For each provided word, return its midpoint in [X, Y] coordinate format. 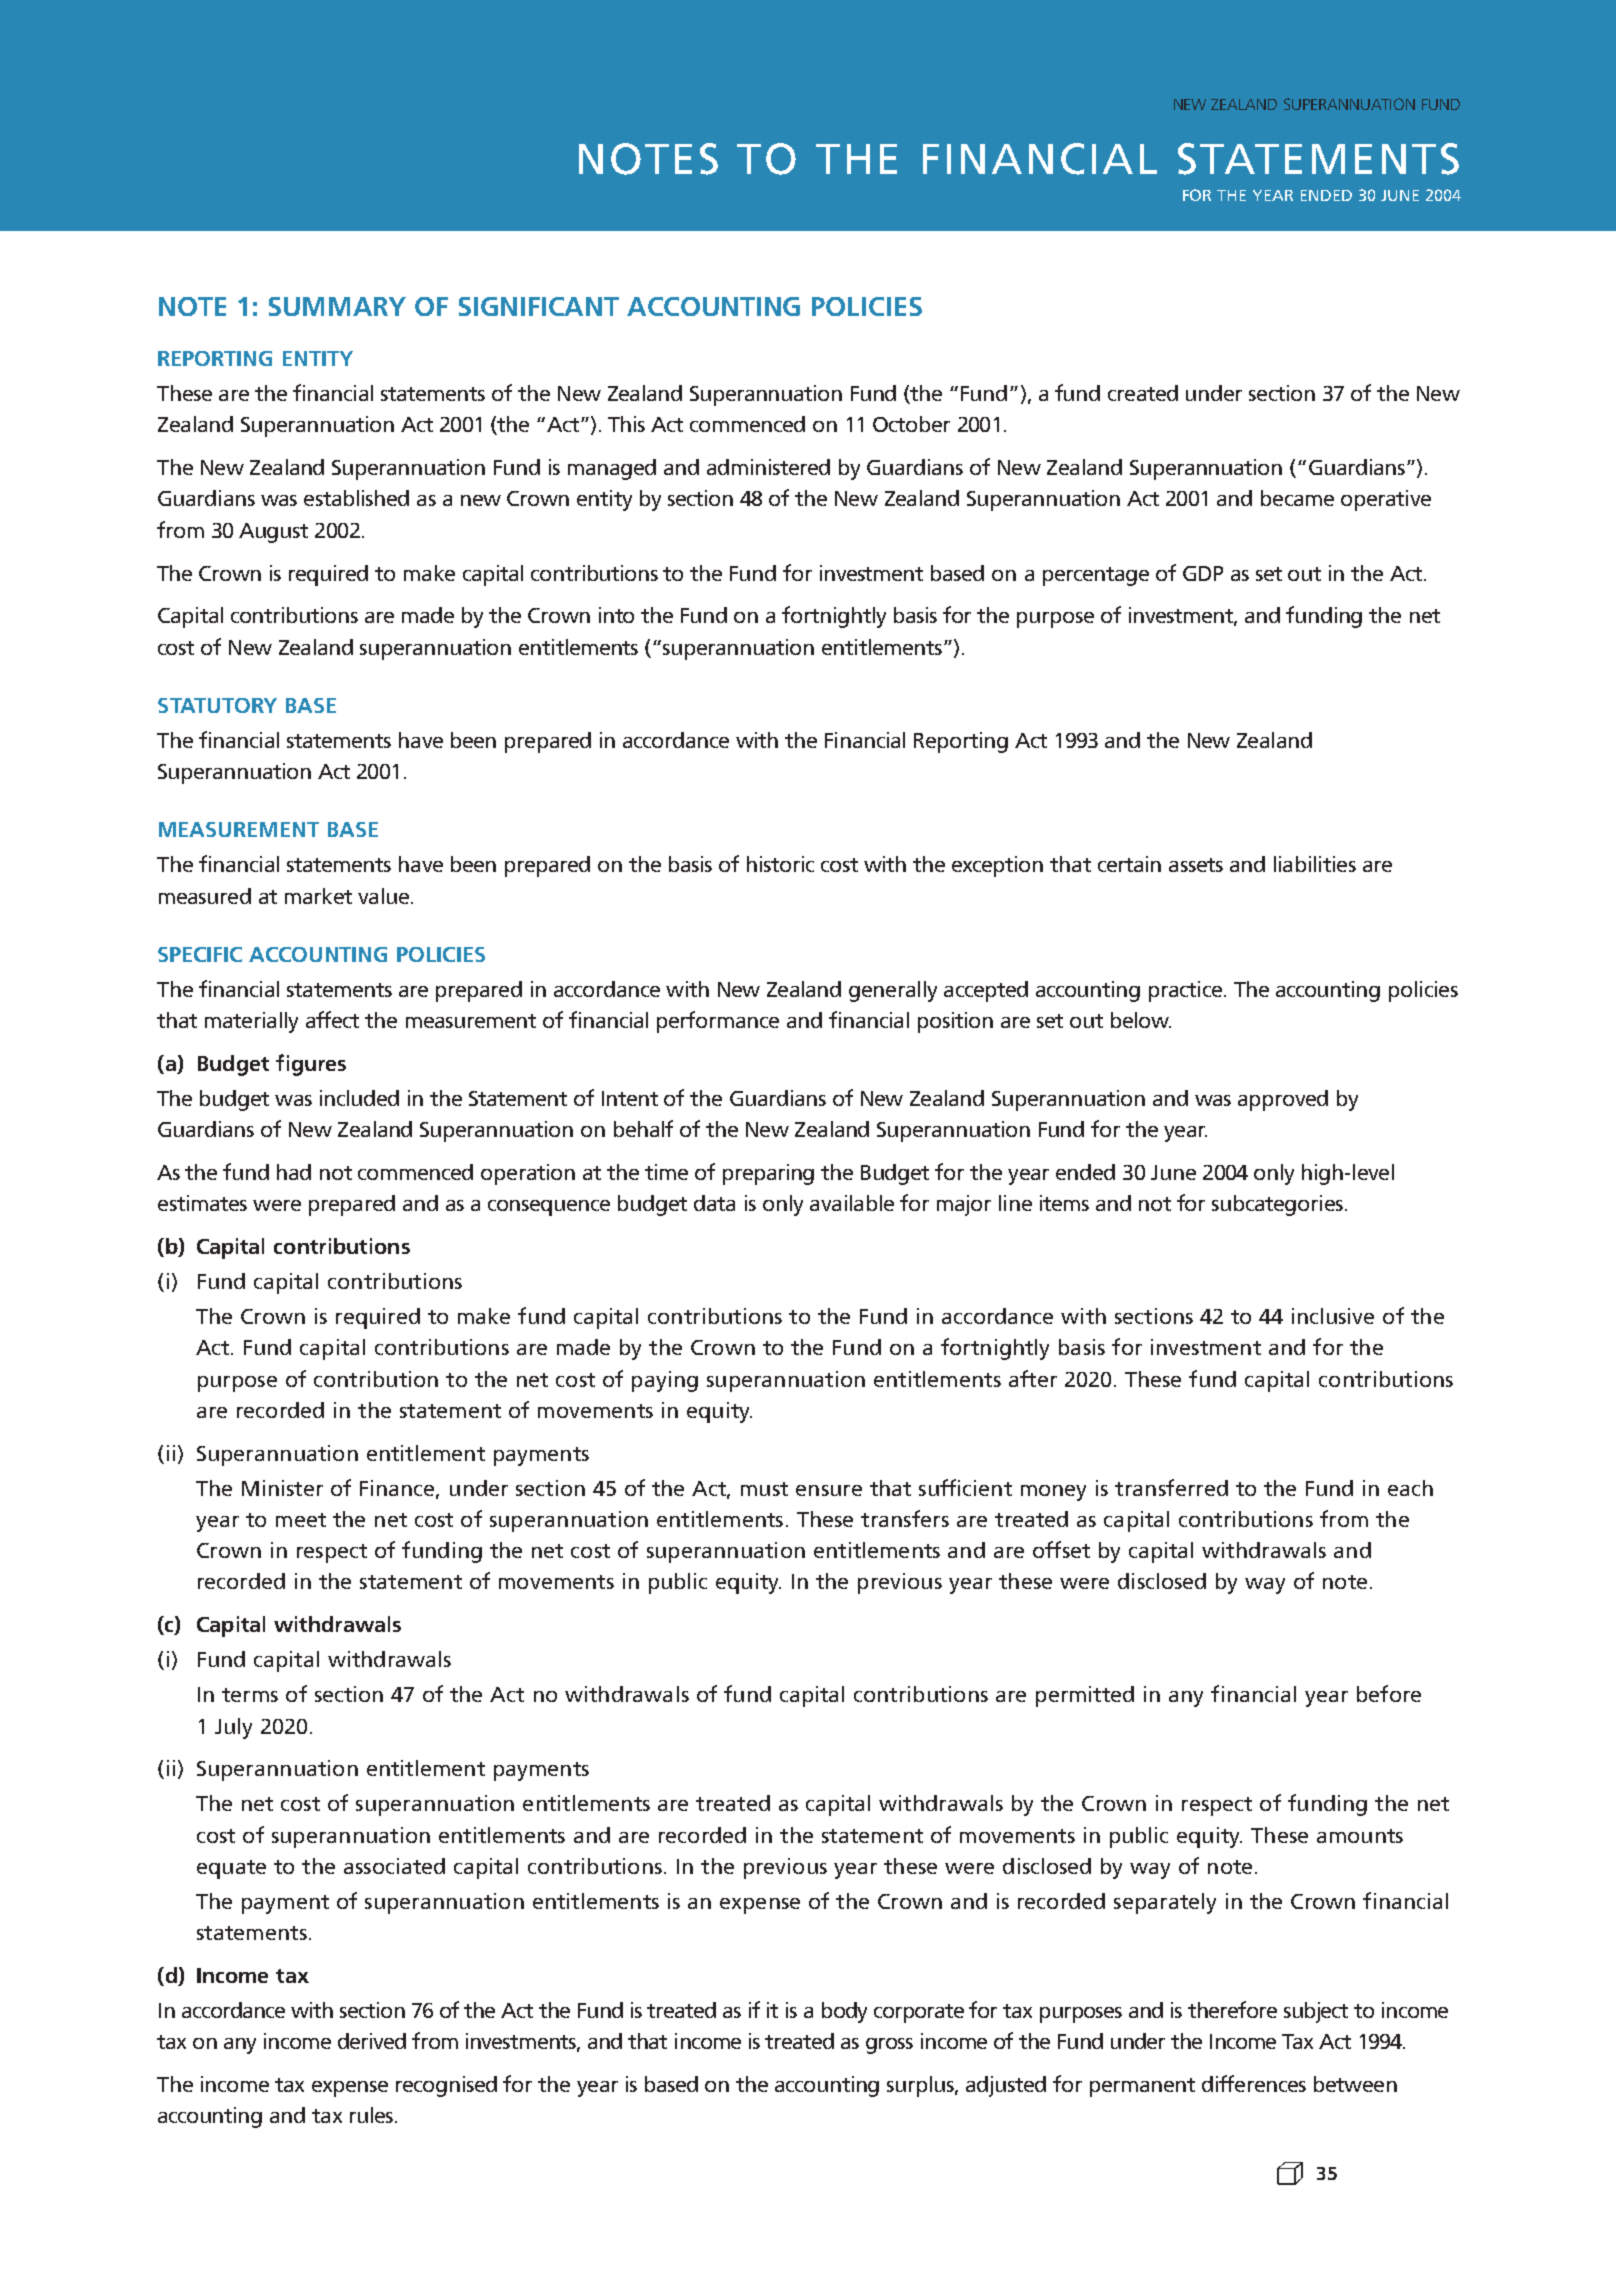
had [294, 1172]
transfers [905, 1518]
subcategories [1277, 1205]
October [911, 424]
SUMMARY [337, 306]
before [1389, 1693]
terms [250, 1695]
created [1143, 393]
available [852, 1203]
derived [372, 2041]
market [318, 896]
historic [780, 864]
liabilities [1315, 864]
